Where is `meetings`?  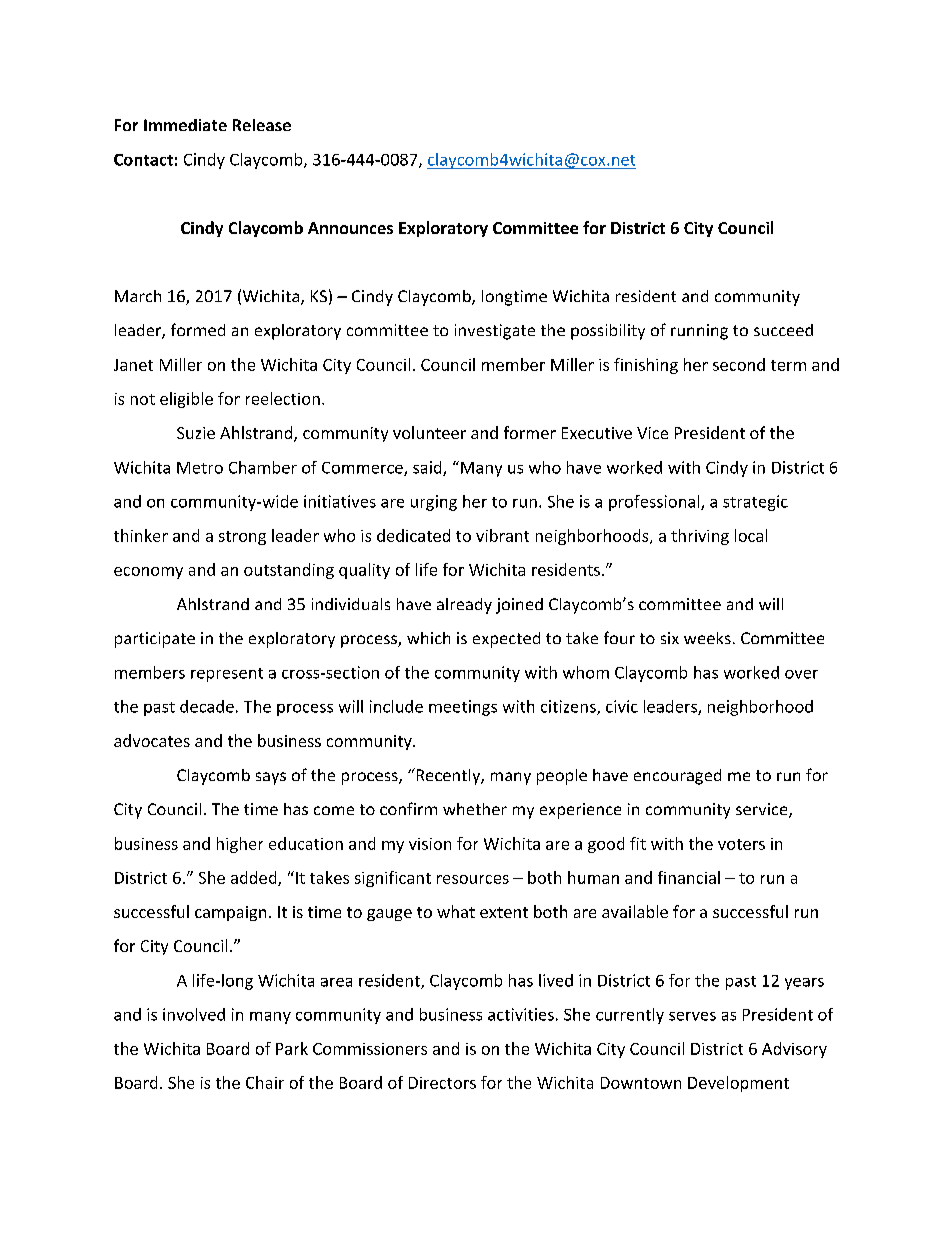 meetings is located at coordinates (463, 708).
